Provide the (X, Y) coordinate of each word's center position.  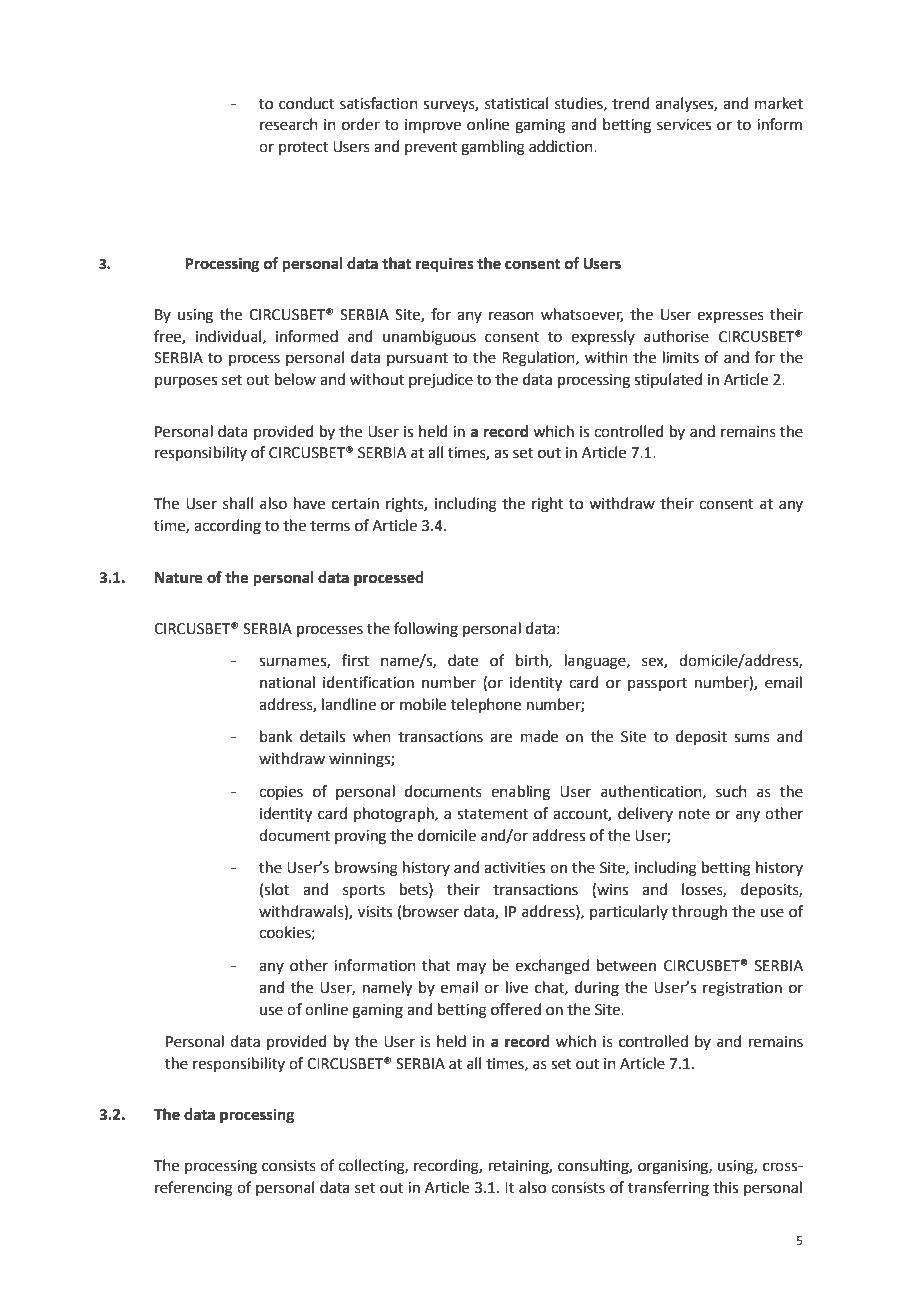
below (295, 379)
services (684, 125)
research (289, 124)
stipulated (668, 380)
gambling (493, 148)
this (725, 1187)
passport (657, 684)
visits (375, 912)
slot (277, 889)
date (463, 660)
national (287, 682)
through (699, 913)
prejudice (441, 381)
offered (516, 1009)
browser (431, 911)
